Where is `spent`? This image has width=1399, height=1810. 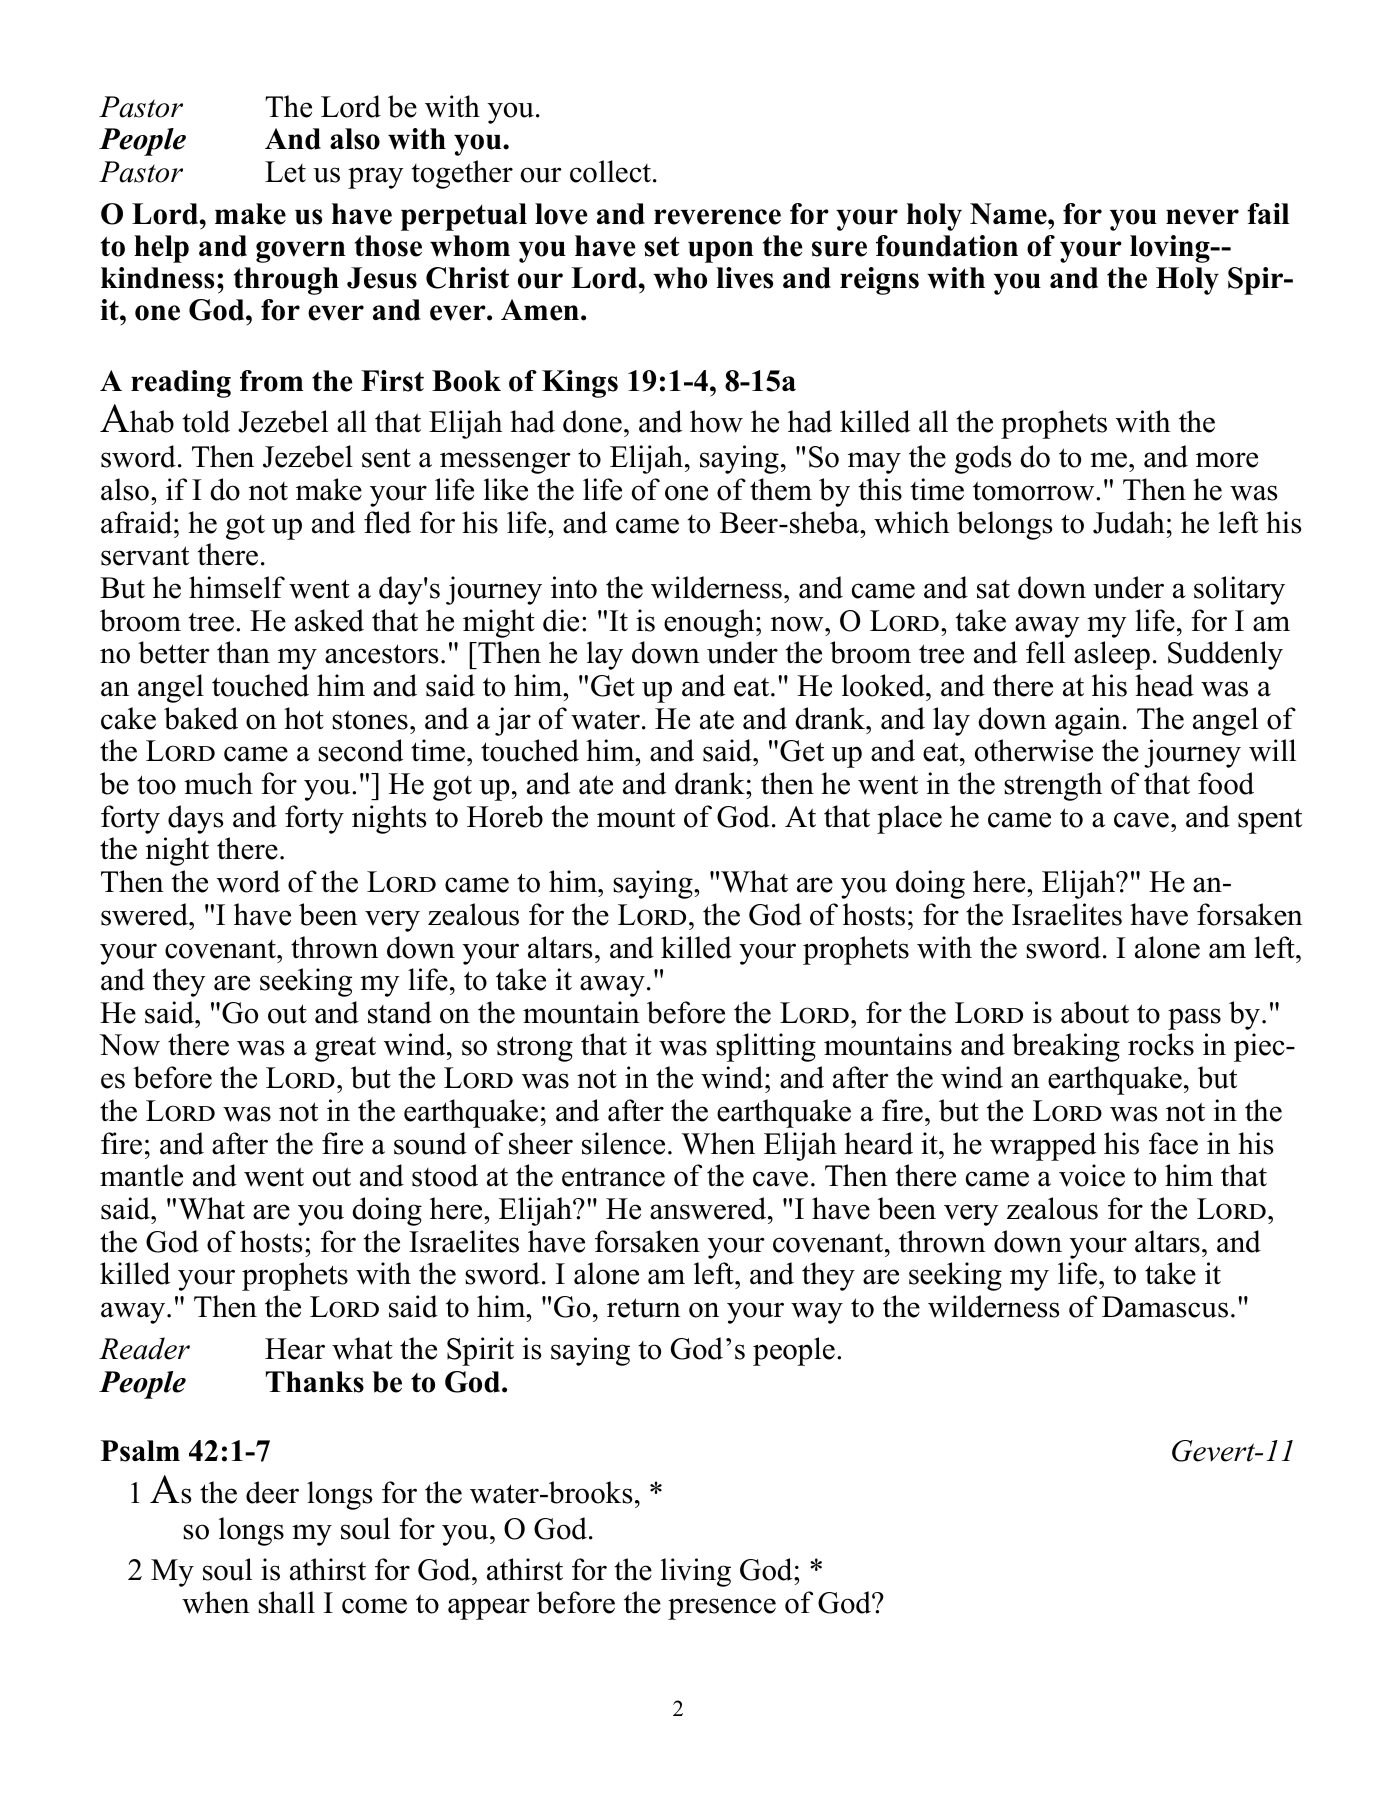 spent is located at coordinates (1270, 821).
